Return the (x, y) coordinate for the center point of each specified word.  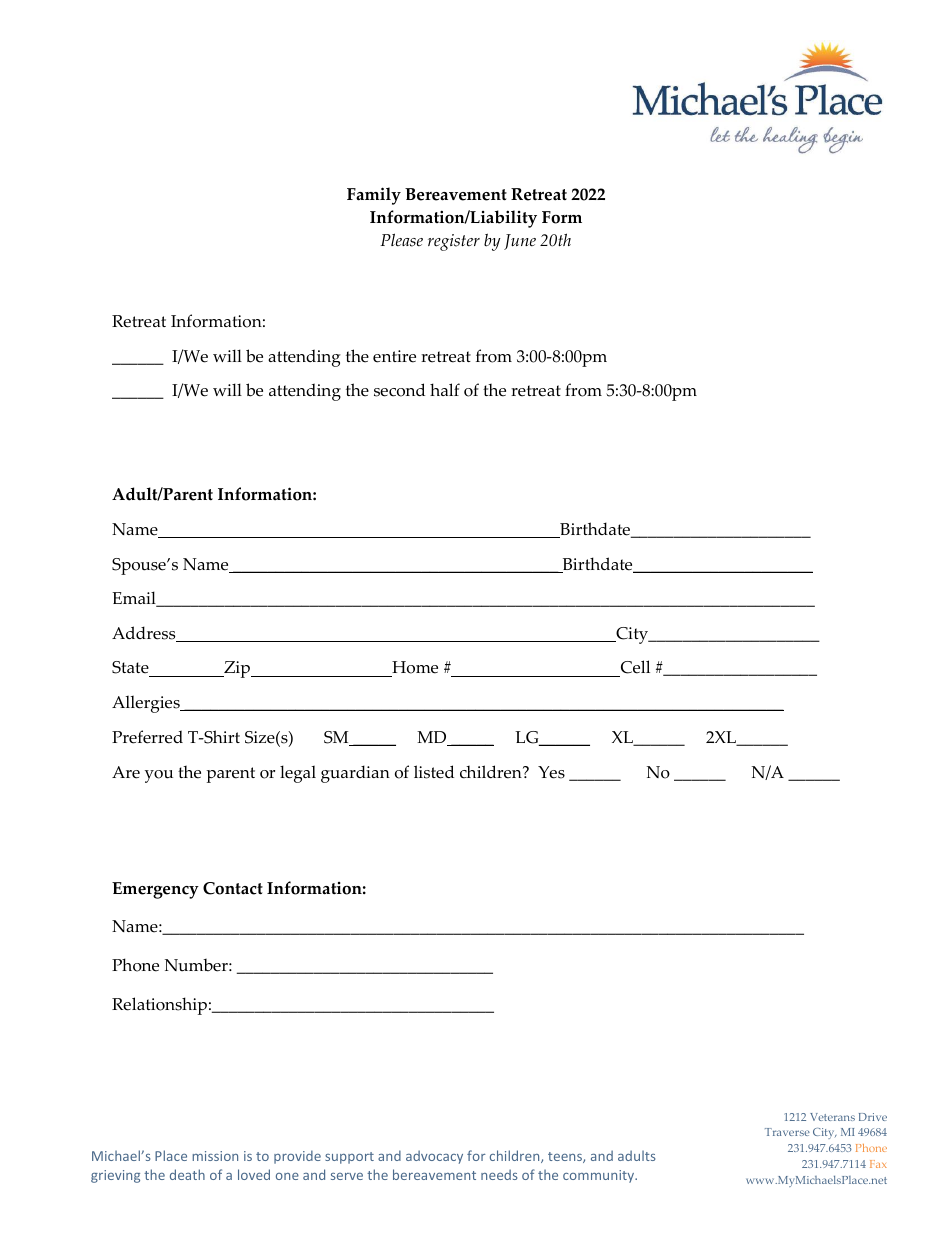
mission (215, 1156)
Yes (551, 772)
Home (414, 669)
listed (434, 772)
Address (145, 634)
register (454, 242)
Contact (233, 888)
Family (374, 196)
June (520, 242)
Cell (634, 668)
